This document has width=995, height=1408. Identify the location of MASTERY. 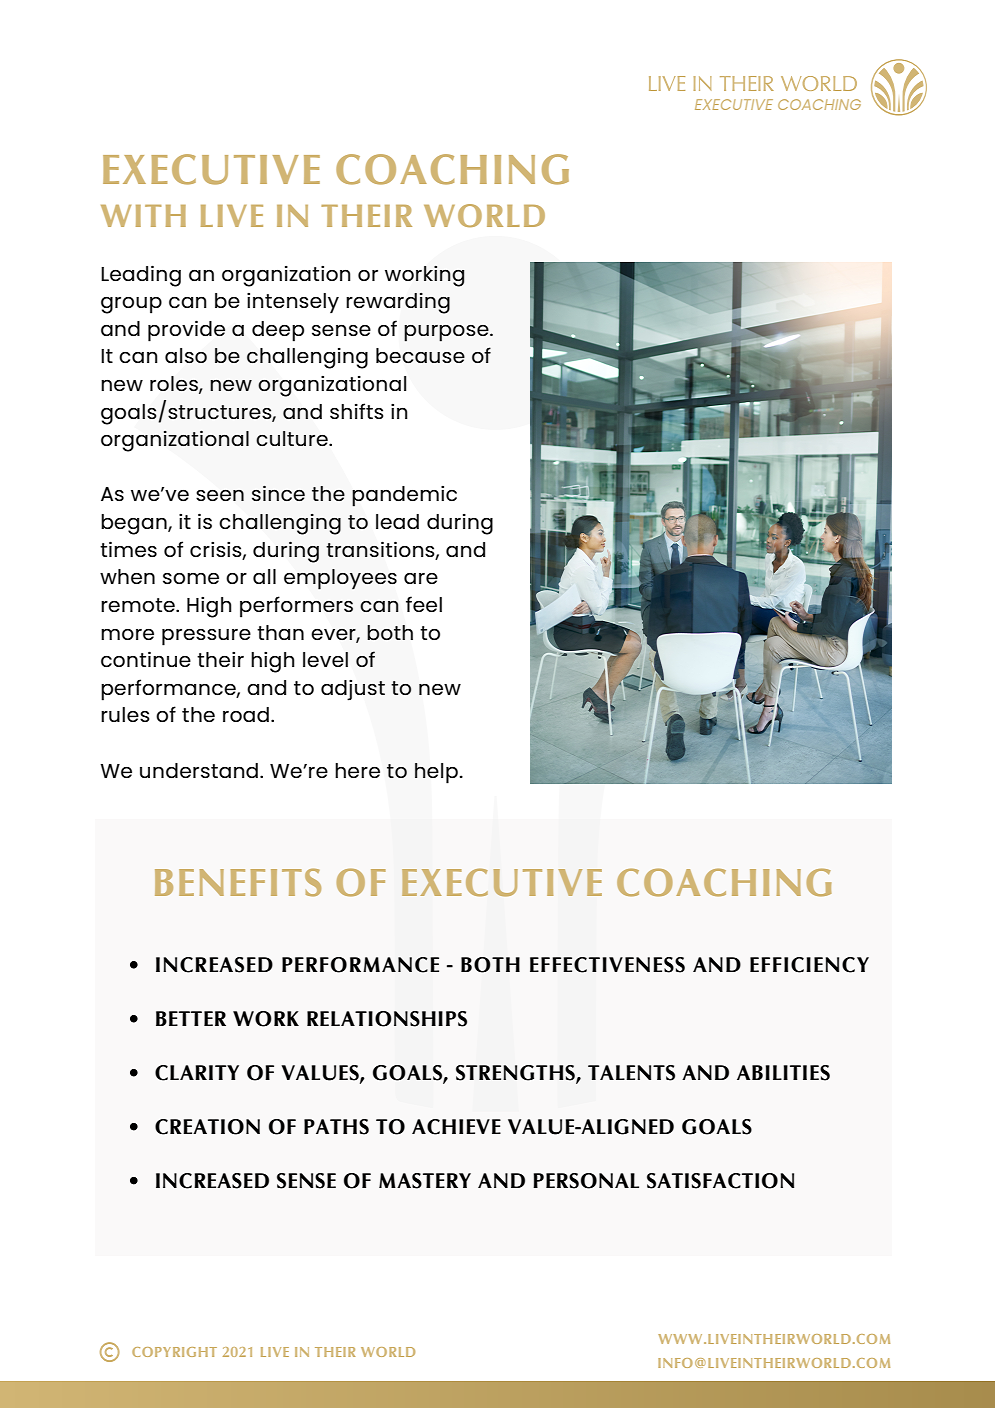
(425, 1181).
